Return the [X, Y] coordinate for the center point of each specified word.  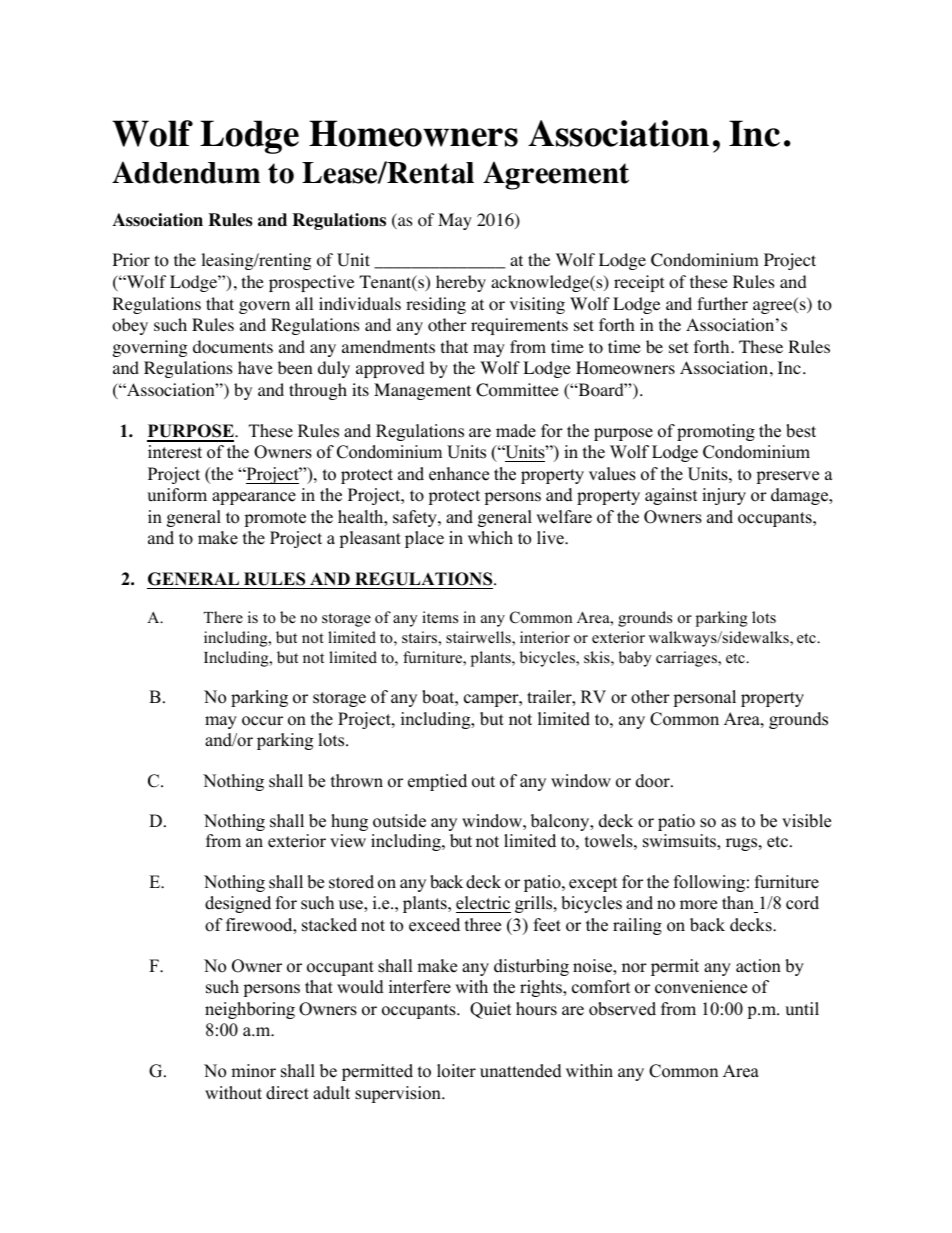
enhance [459, 474]
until [802, 1009]
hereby [461, 283]
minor [253, 1071]
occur [262, 721]
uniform [177, 495]
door [654, 781]
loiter [456, 1071]
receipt [639, 283]
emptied [437, 782]
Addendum [186, 172]
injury [724, 496]
